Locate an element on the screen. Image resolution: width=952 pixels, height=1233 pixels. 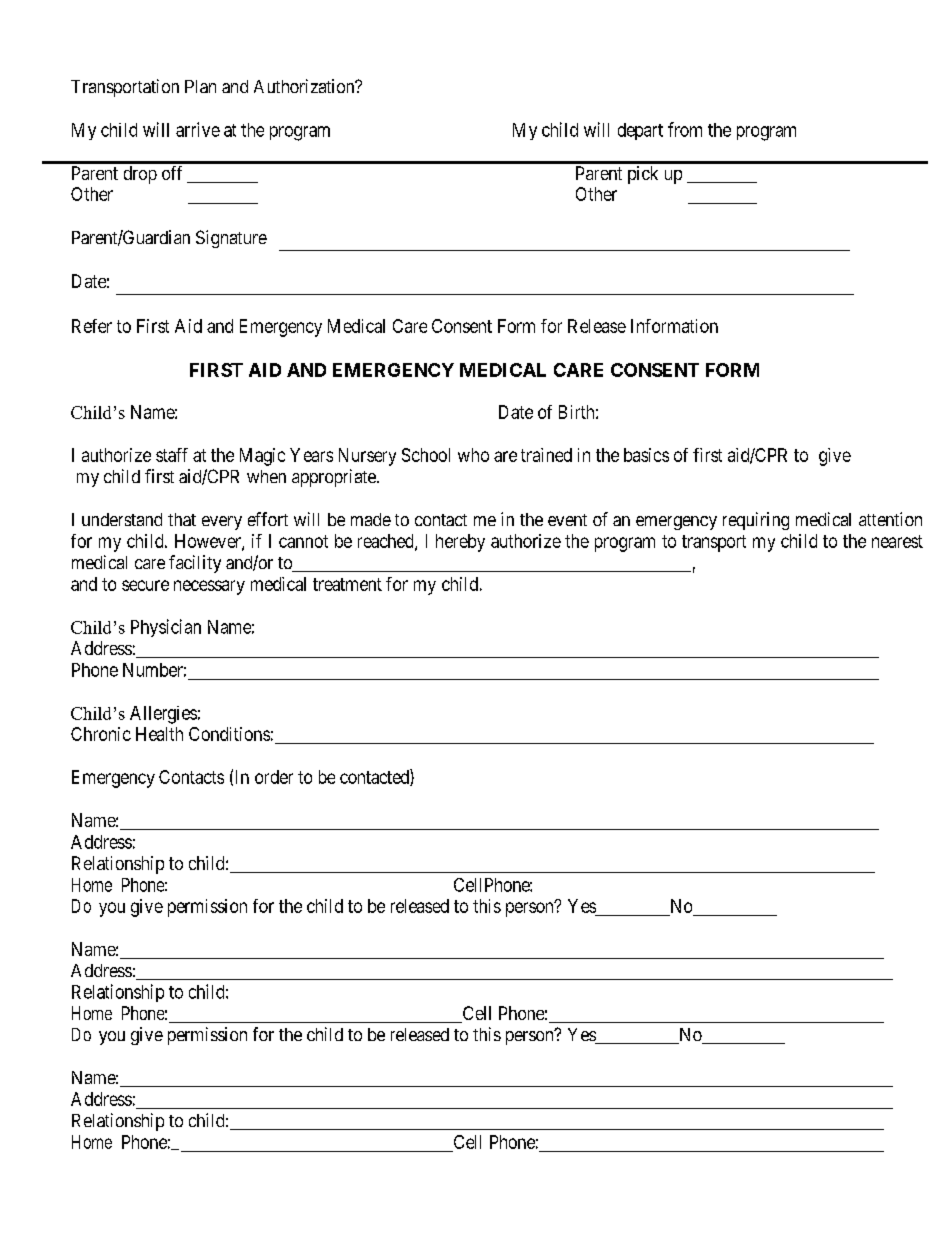
nearest is located at coordinates (897, 541).
